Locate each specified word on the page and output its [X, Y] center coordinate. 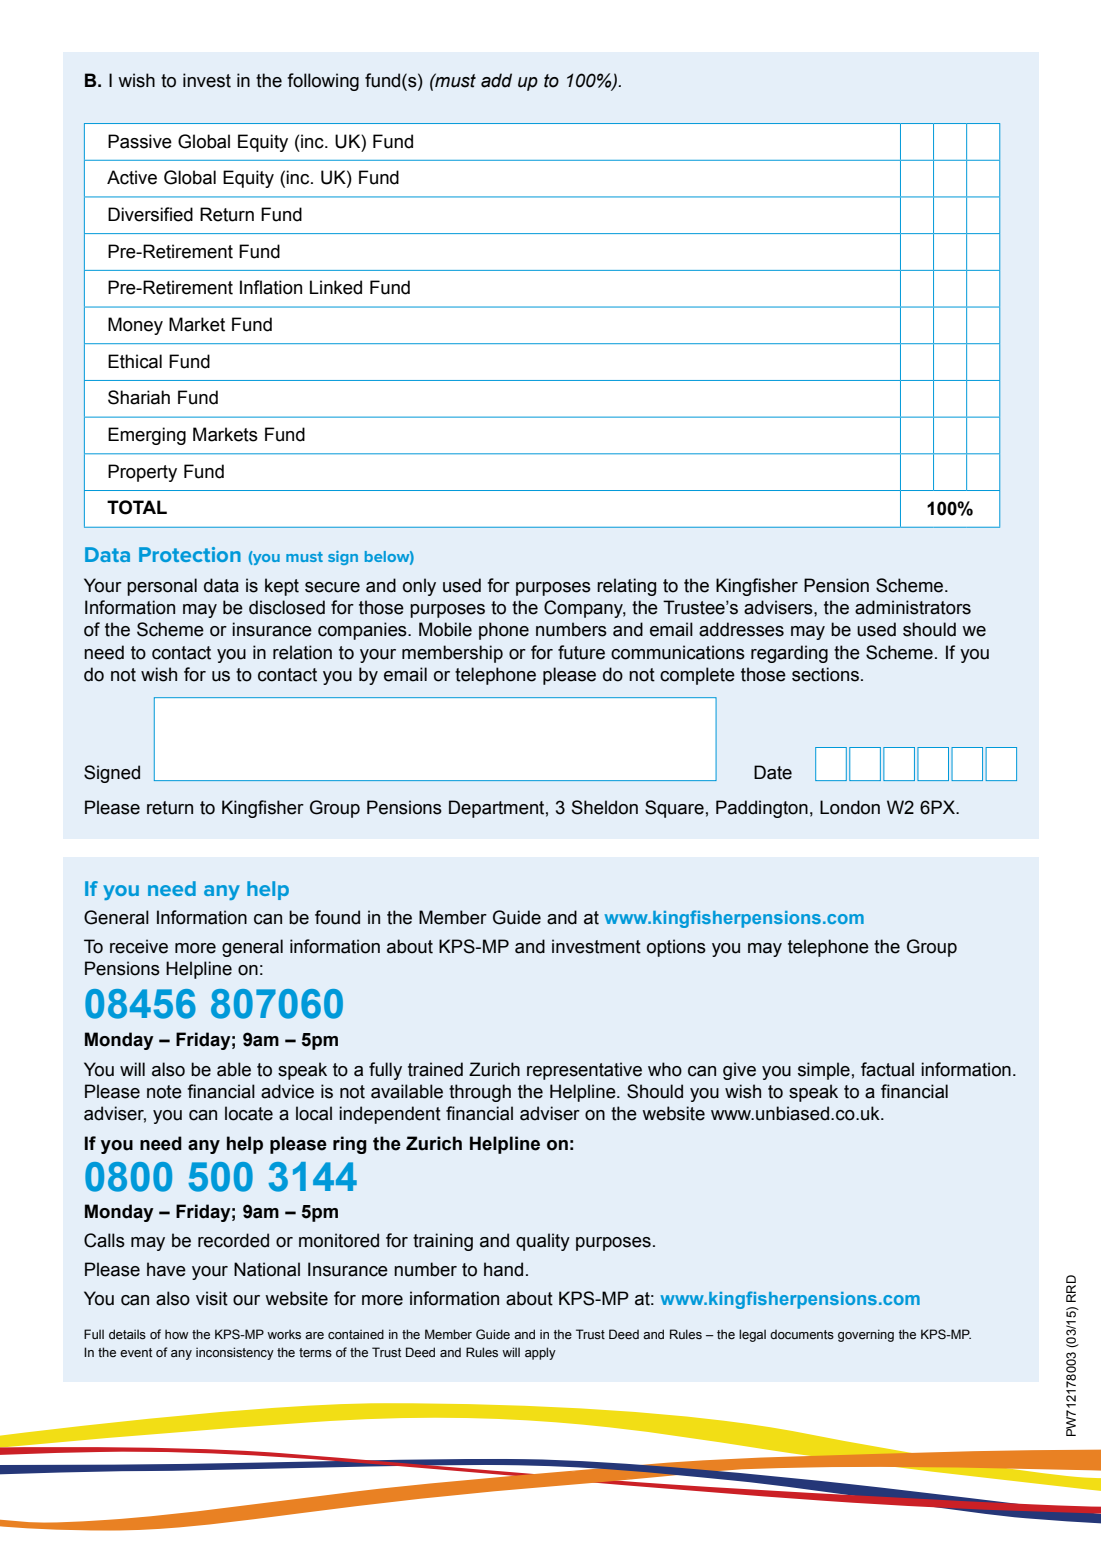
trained [435, 1069]
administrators [913, 607]
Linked [336, 287]
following [323, 82]
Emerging [147, 436]
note [164, 1092]
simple [824, 1071]
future [581, 652]
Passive [140, 141]
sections [825, 674]
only [419, 587]
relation [302, 652]
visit [212, 1298]
